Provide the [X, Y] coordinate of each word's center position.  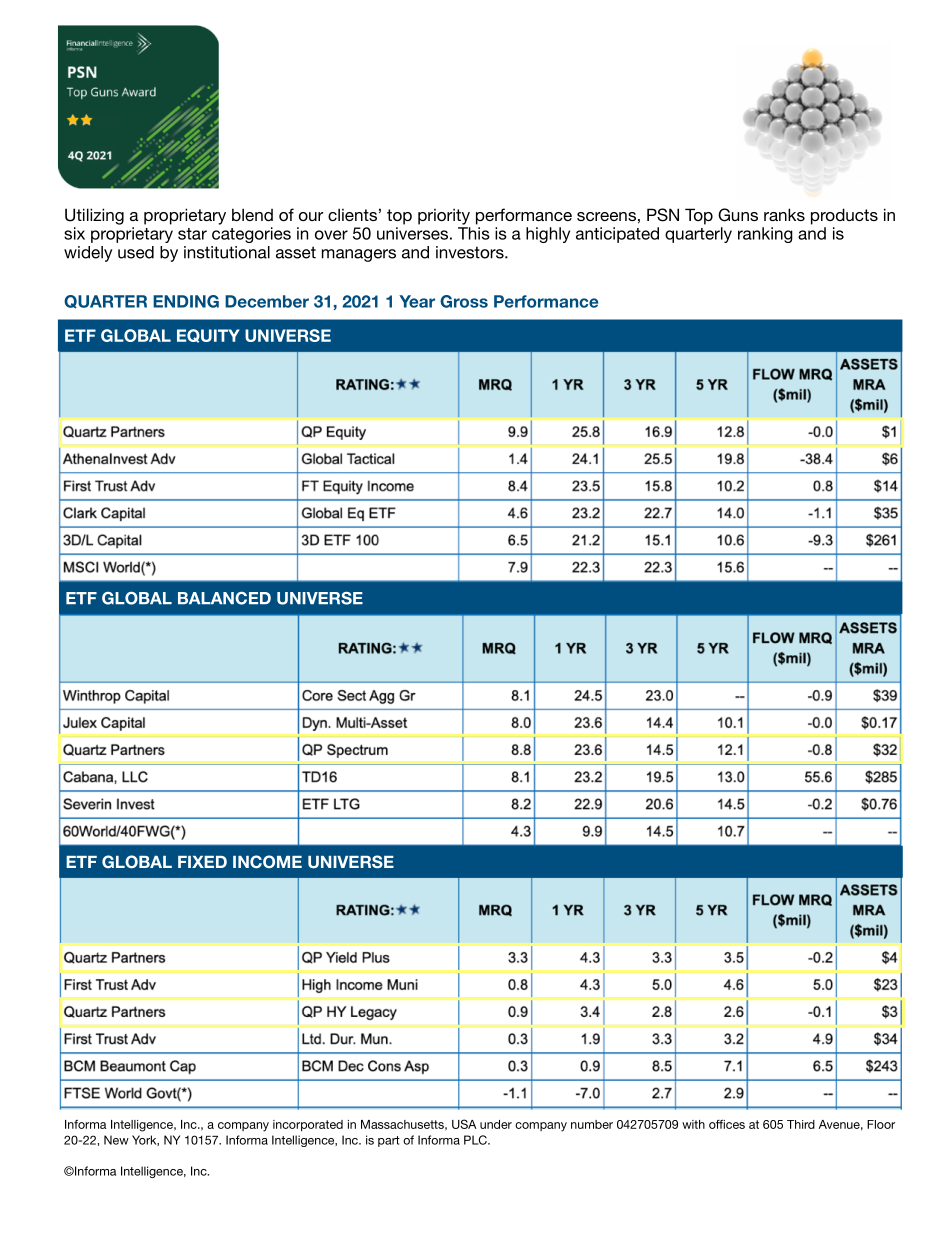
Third [801, 1124]
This [474, 233]
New [116, 1140]
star [192, 234]
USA [464, 1124]
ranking [765, 235]
